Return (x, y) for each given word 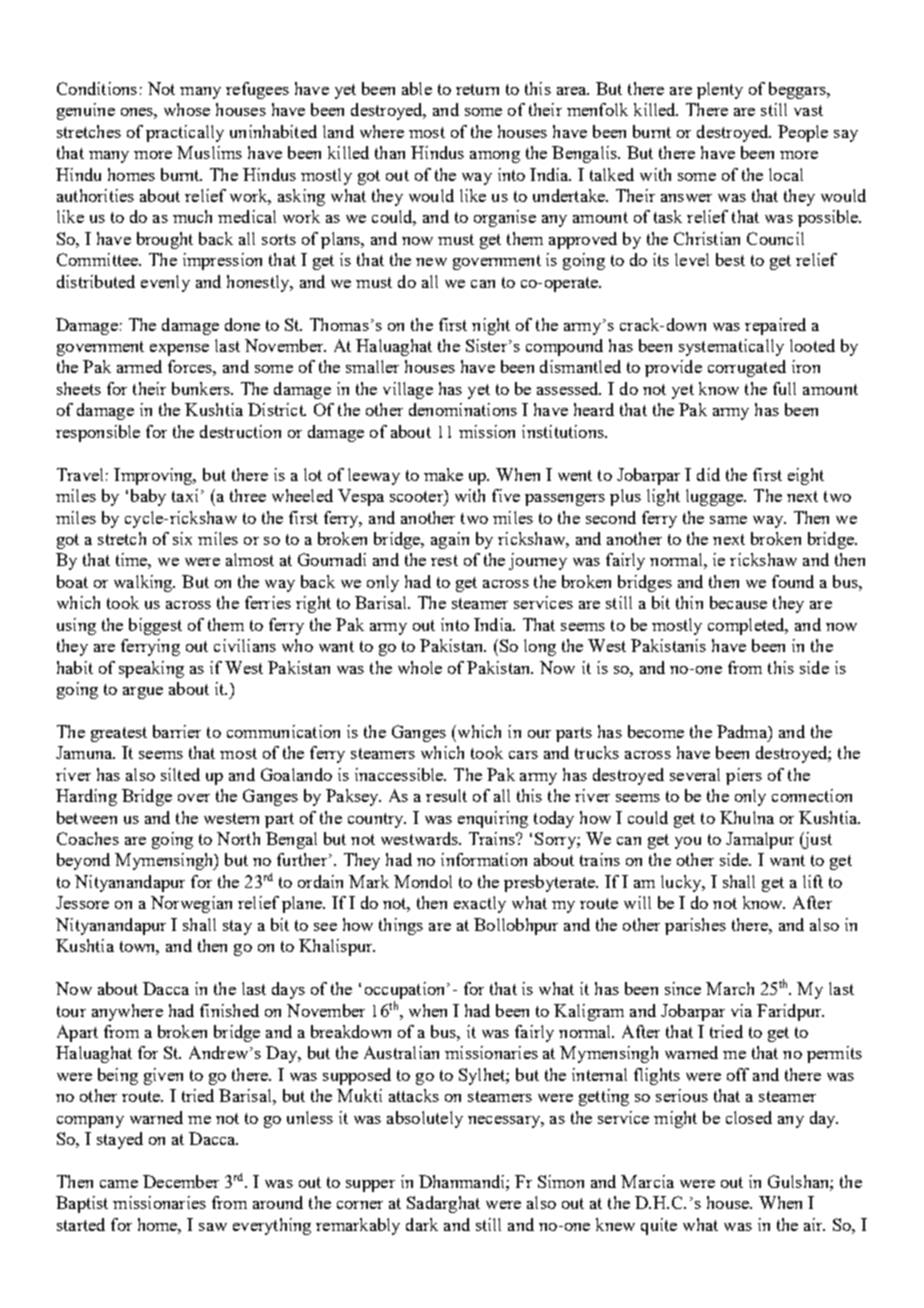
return (477, 89)
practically (185, 133)
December (181, 1181)
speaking (151, 669)
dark (422, 1224)
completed (747, 626)
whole (420, 667)
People (803, 133)
